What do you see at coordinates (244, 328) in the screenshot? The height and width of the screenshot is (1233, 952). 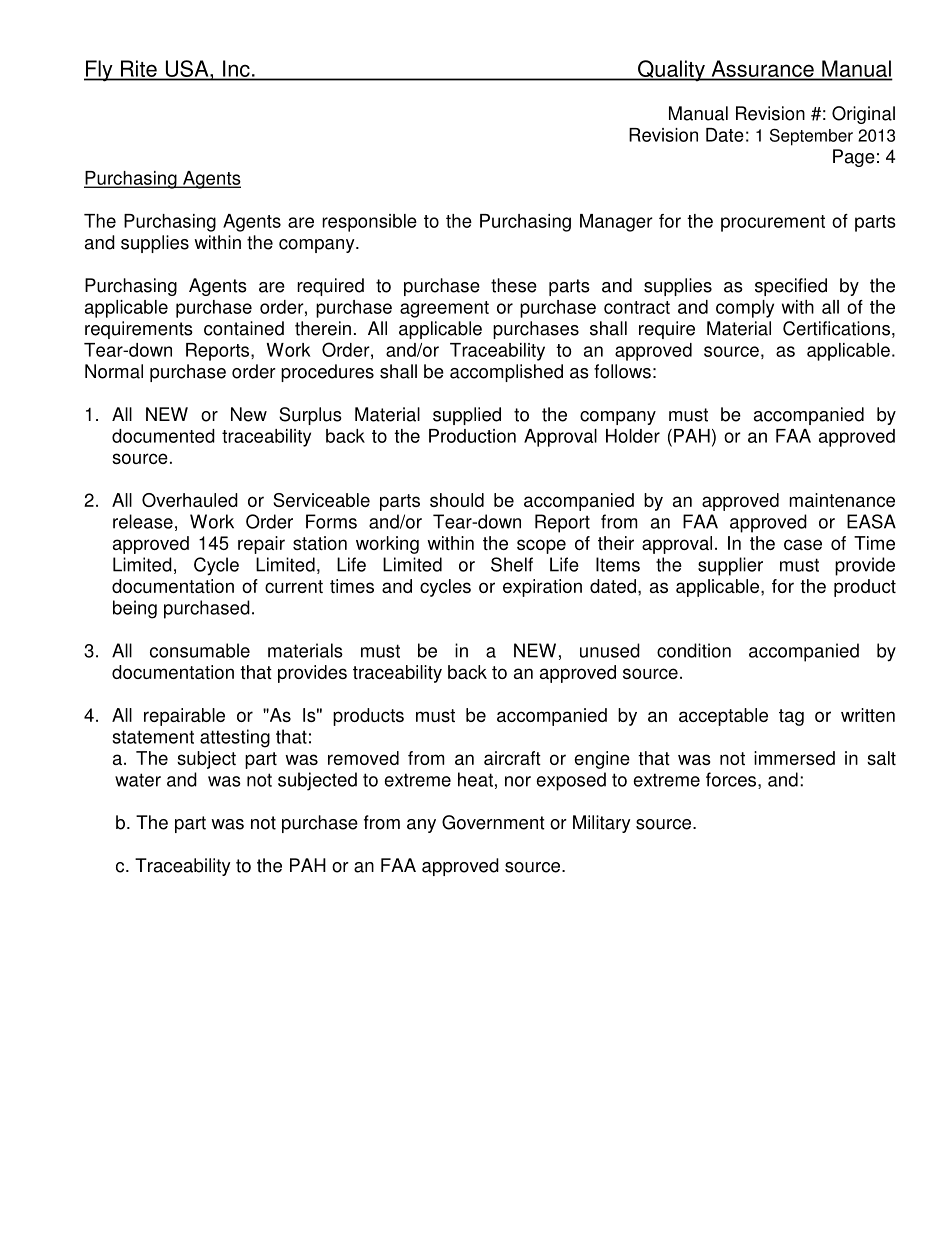 I see `contained` at bounding box center [244, 328].
